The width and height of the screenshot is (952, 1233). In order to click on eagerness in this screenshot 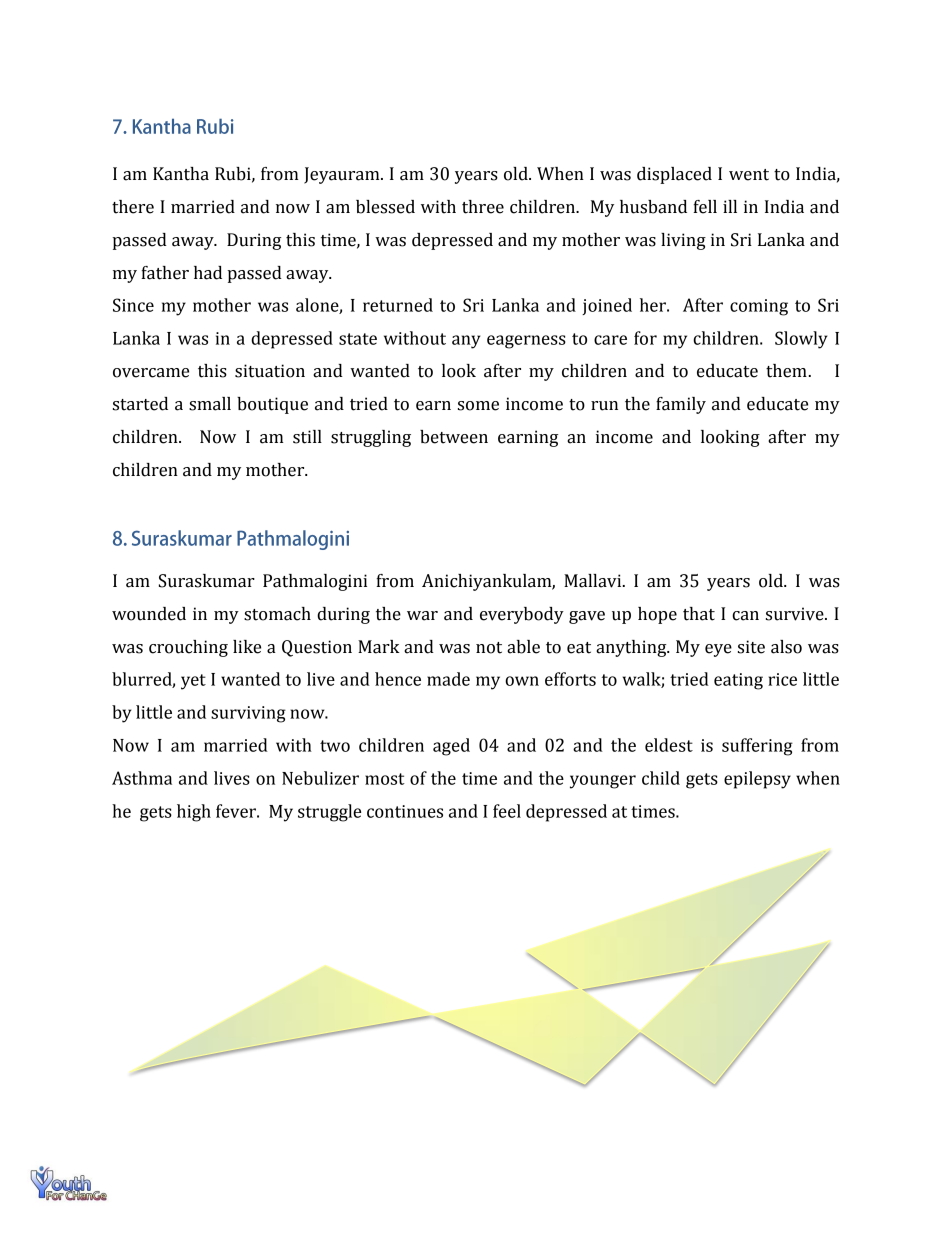, I will do `click(526, 342)`.
